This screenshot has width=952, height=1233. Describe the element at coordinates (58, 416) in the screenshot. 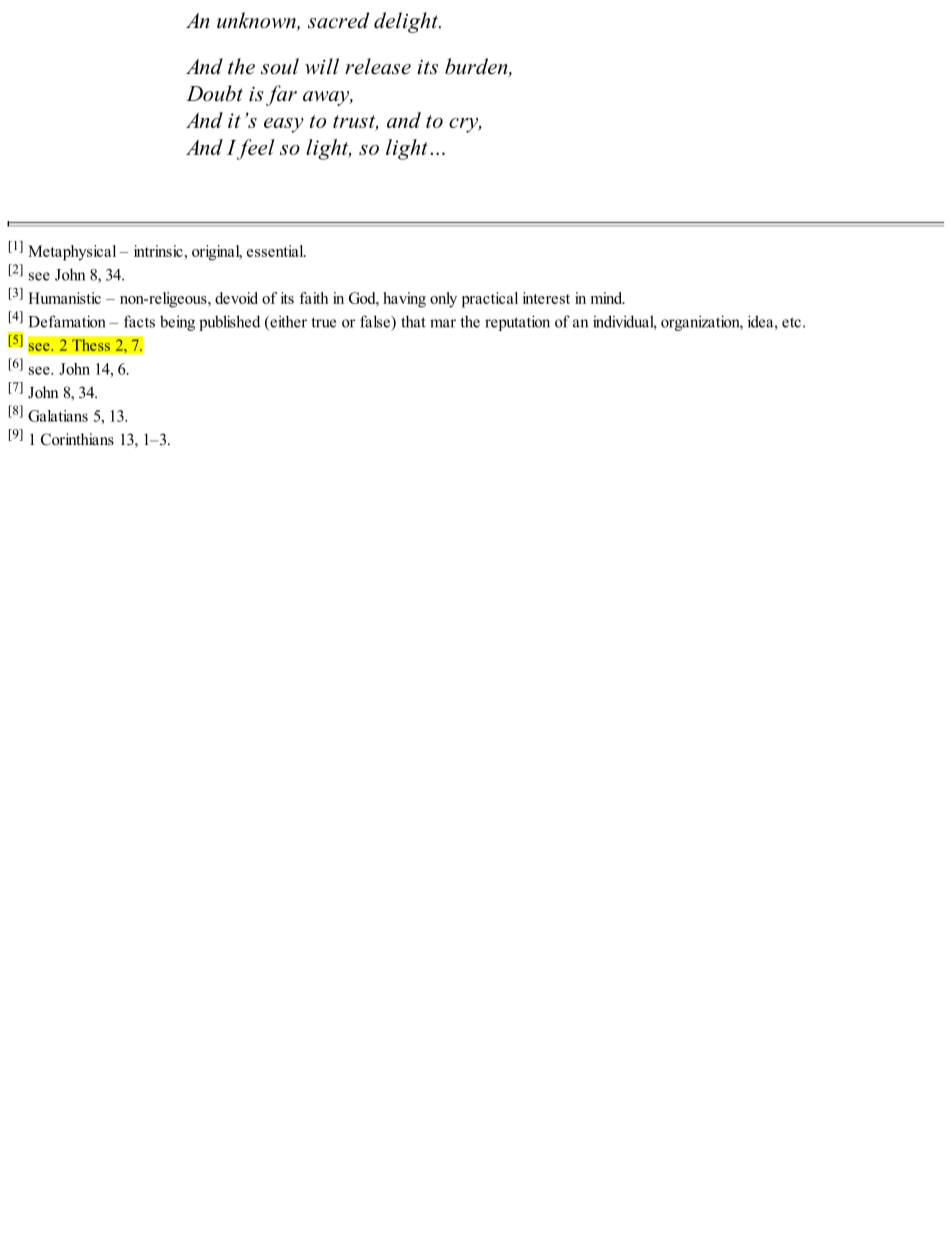

I see `Galatians` at that location.
